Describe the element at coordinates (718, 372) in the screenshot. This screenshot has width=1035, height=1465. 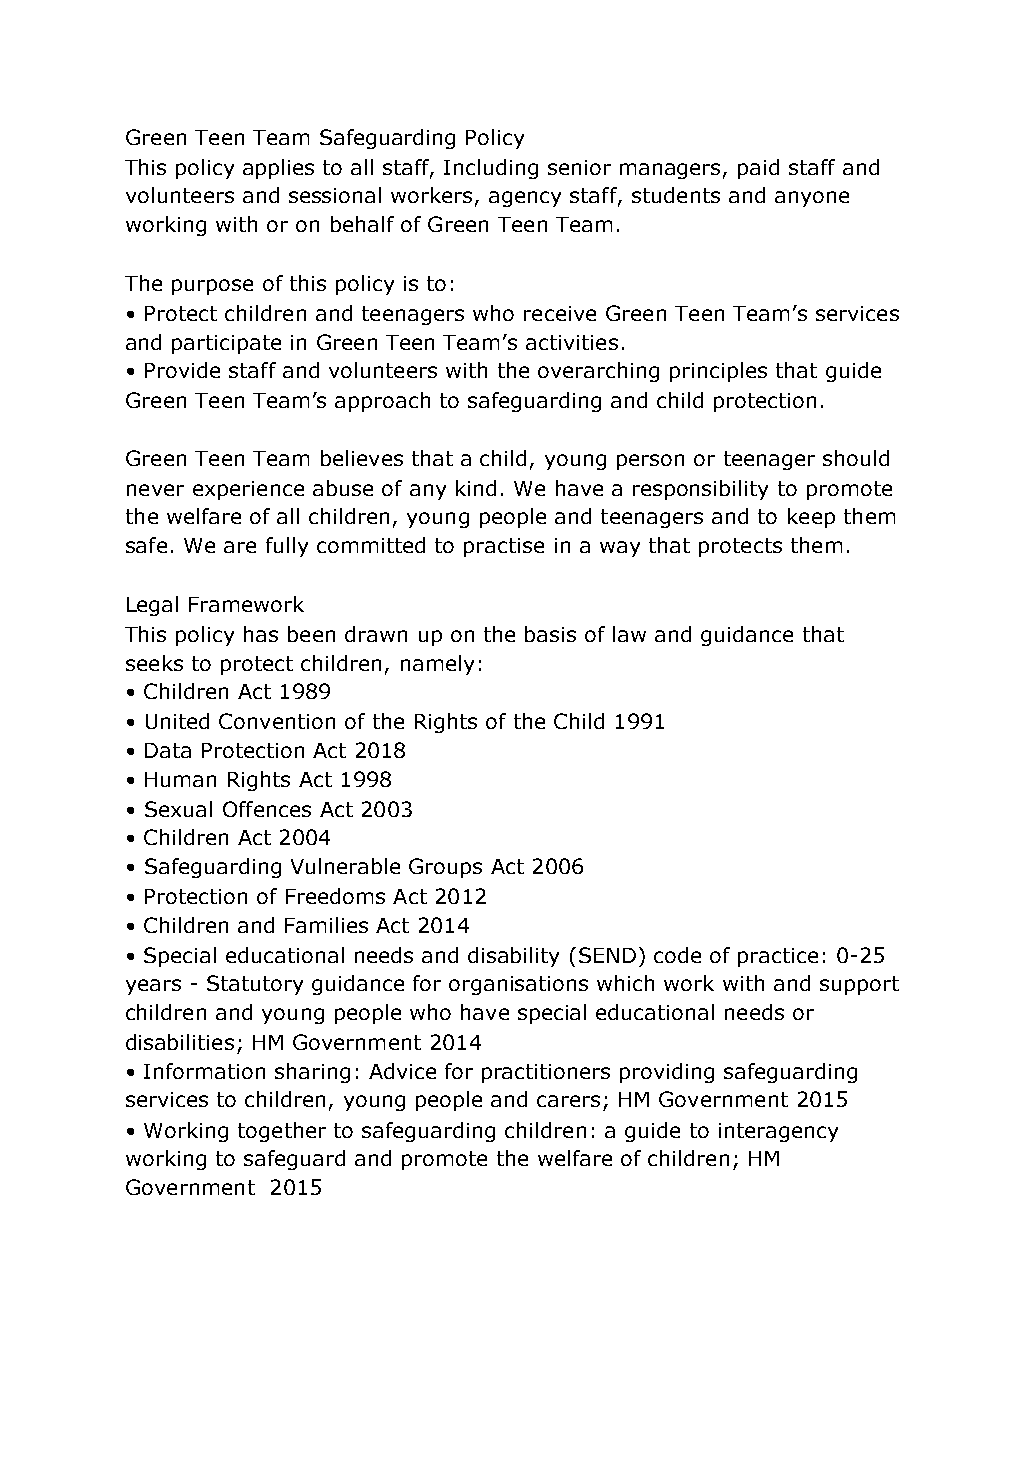
I see `principles` at that location.
